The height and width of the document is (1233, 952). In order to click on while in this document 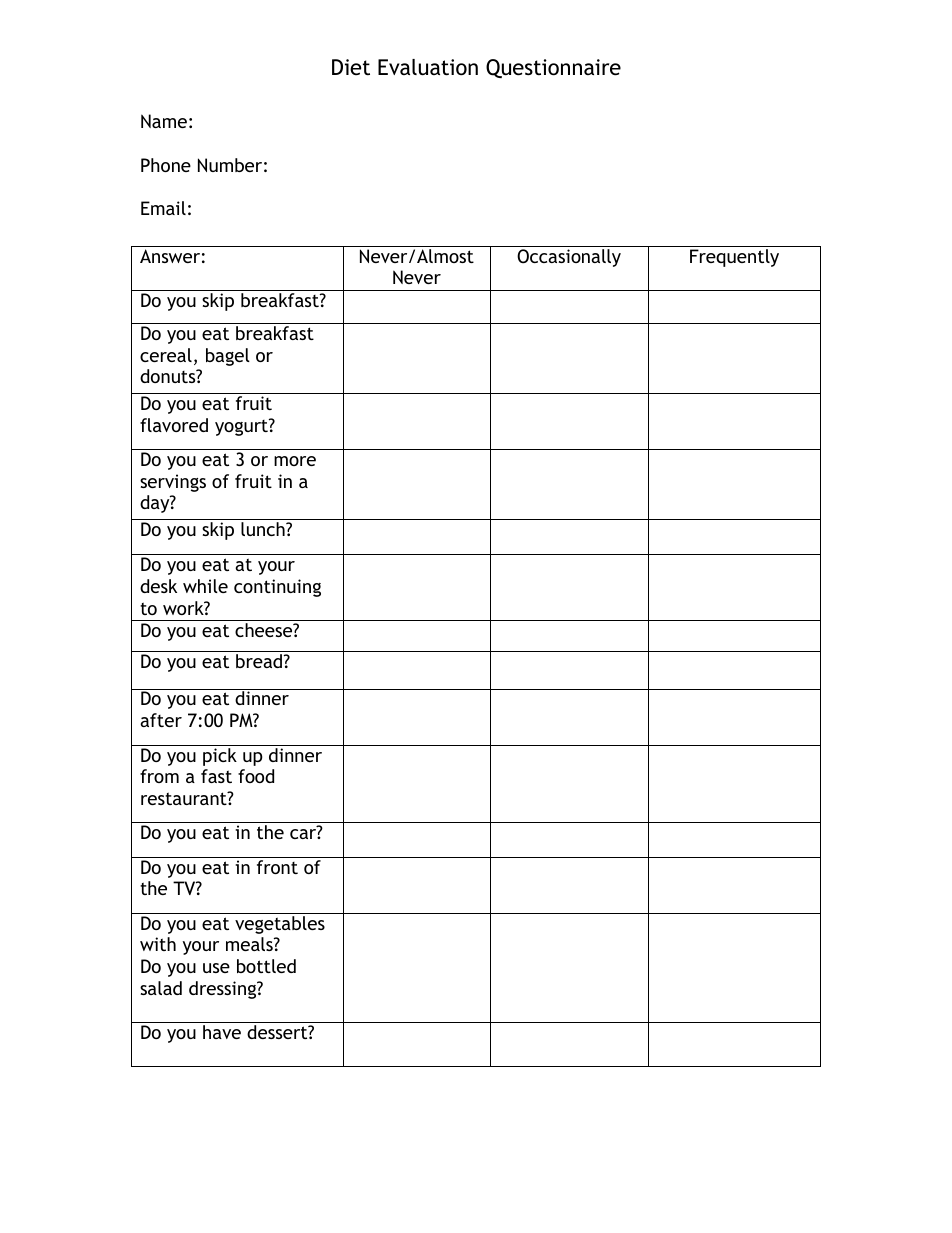, I will do `click(205, 586)`.
